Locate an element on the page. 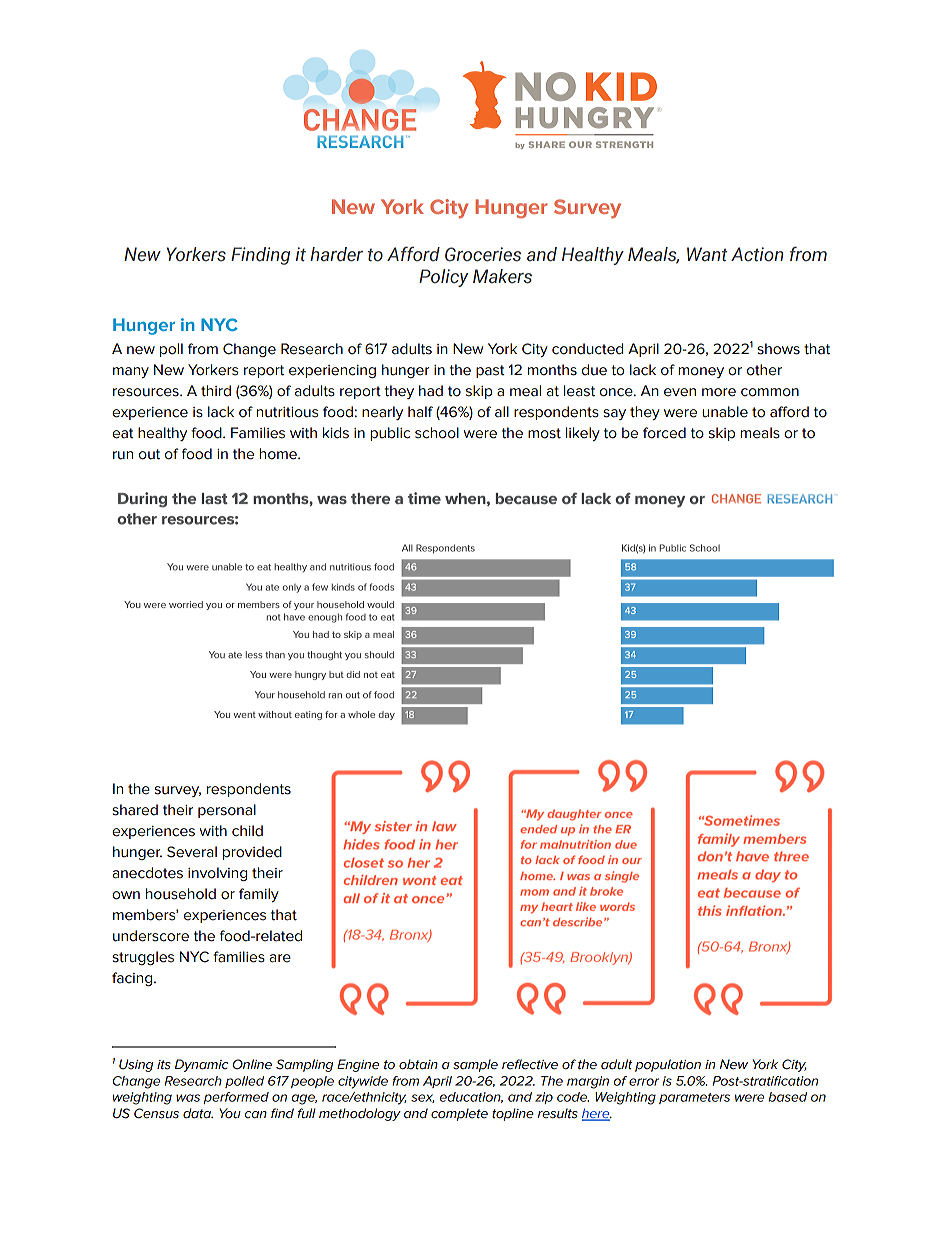  child is located at coordinates (247, 831).
